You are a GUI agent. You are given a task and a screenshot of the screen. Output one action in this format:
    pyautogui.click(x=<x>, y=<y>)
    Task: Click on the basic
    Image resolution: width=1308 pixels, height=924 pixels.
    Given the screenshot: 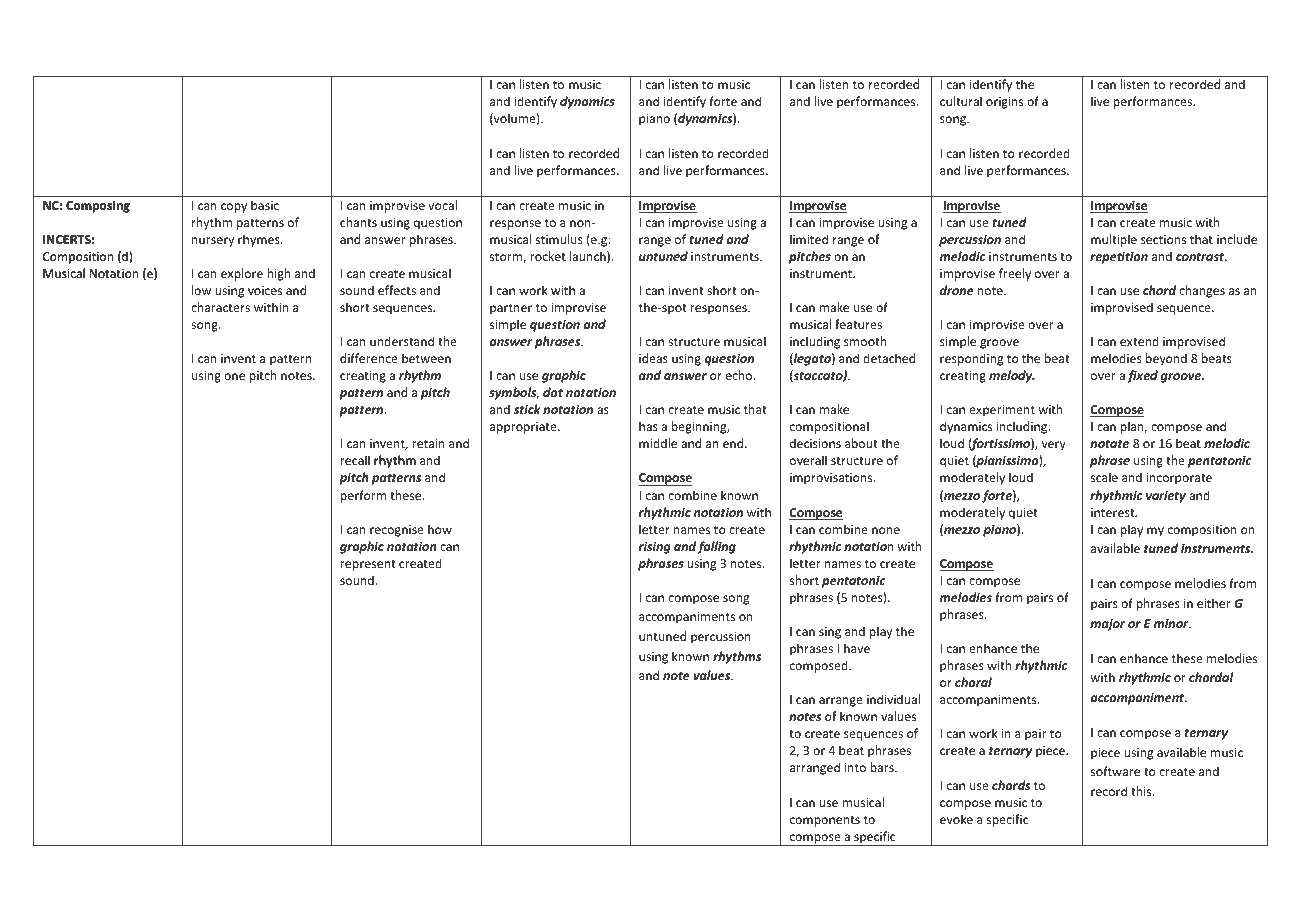 What is the action you would take?
    pyautogui.click(x=265, y=205)
